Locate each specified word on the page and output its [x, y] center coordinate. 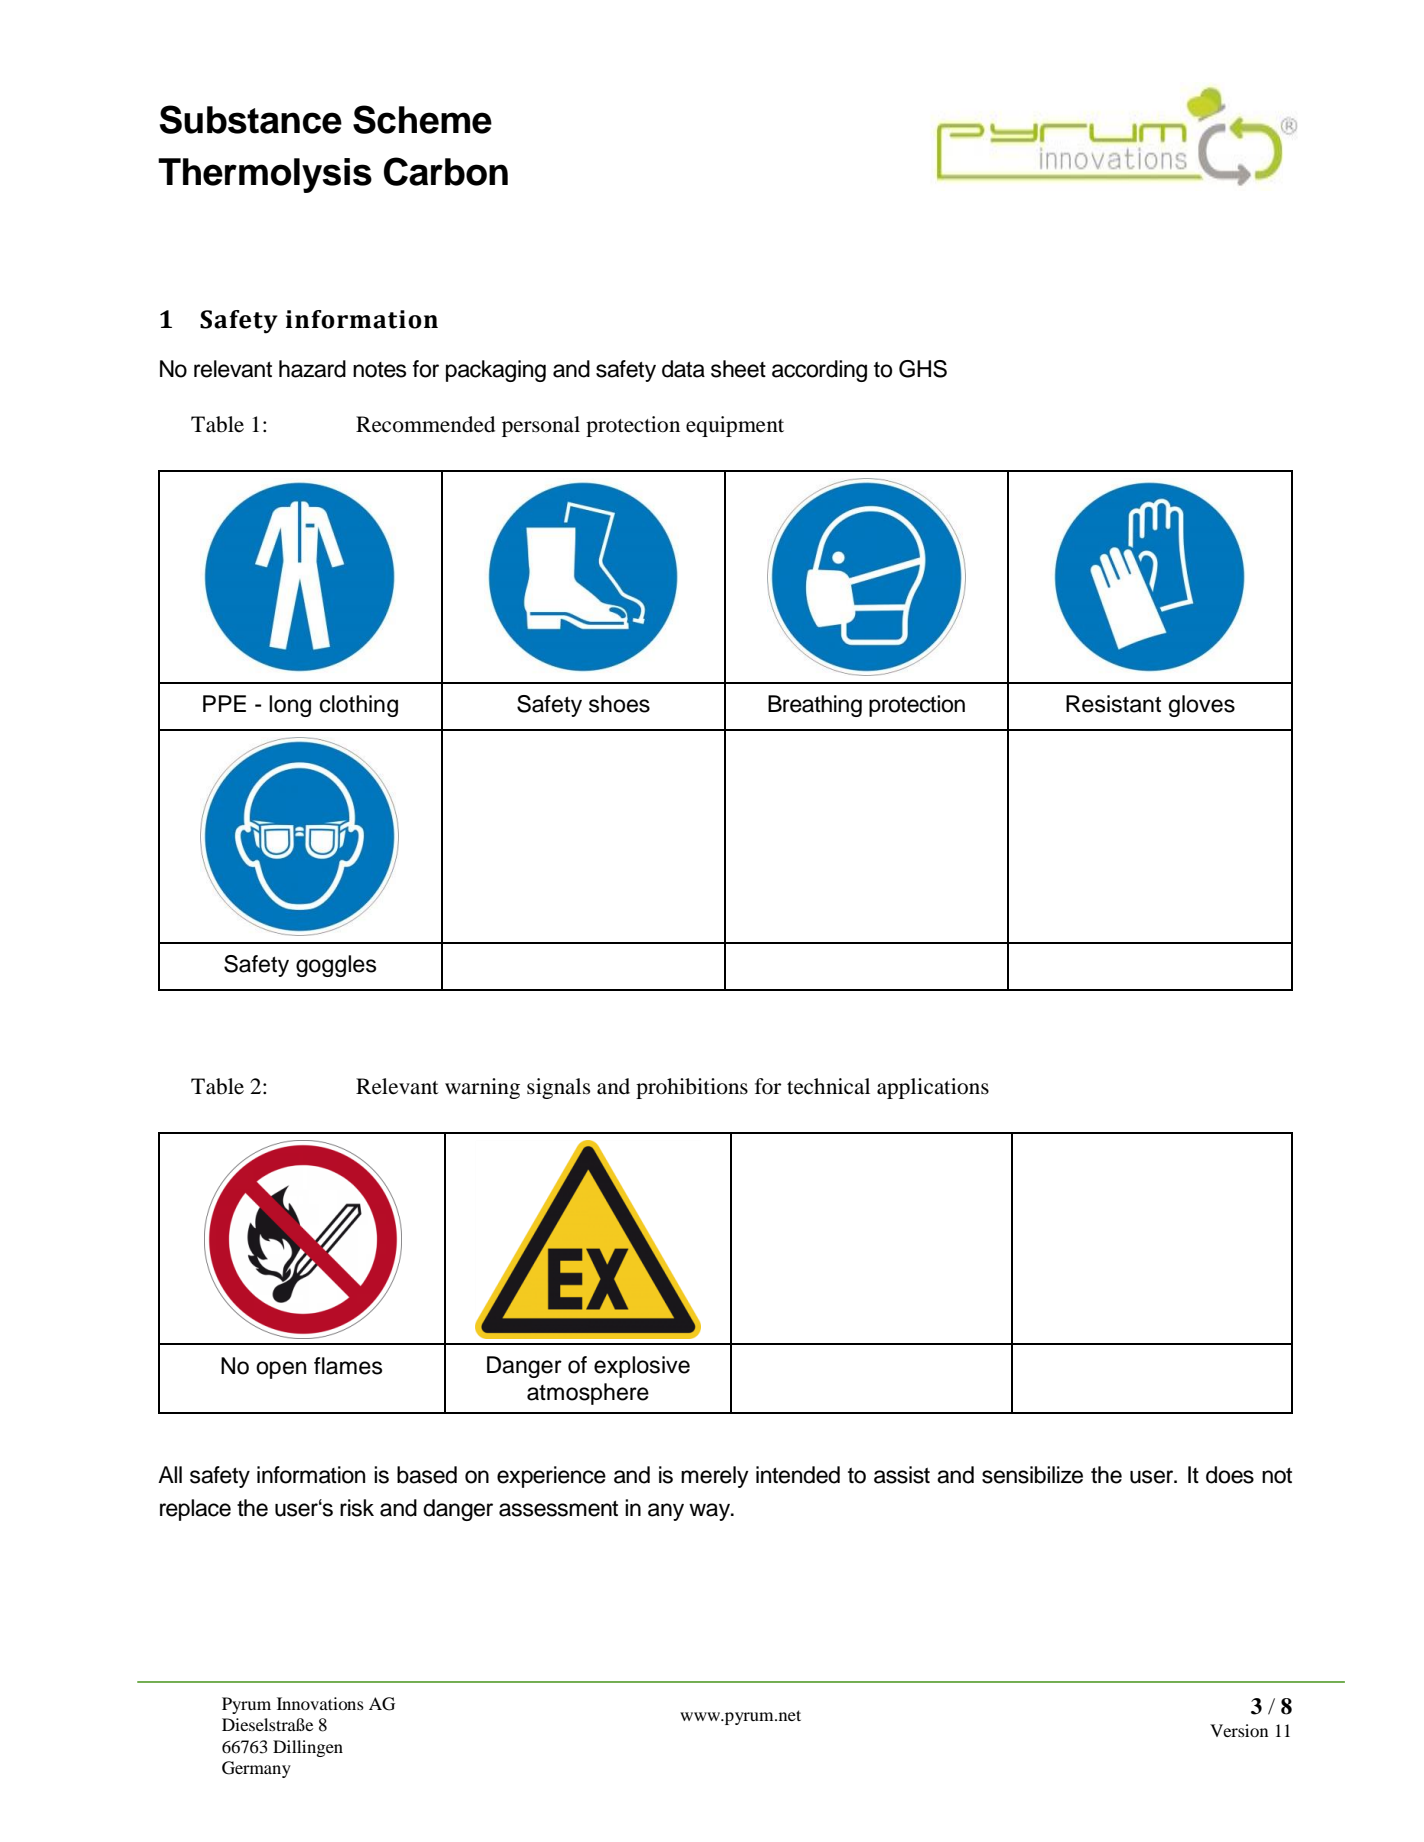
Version [1239, 1730]
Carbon [446, 171]
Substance [251, 119]
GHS [923, 369]
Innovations [320, 1703]
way [711, 1512]
